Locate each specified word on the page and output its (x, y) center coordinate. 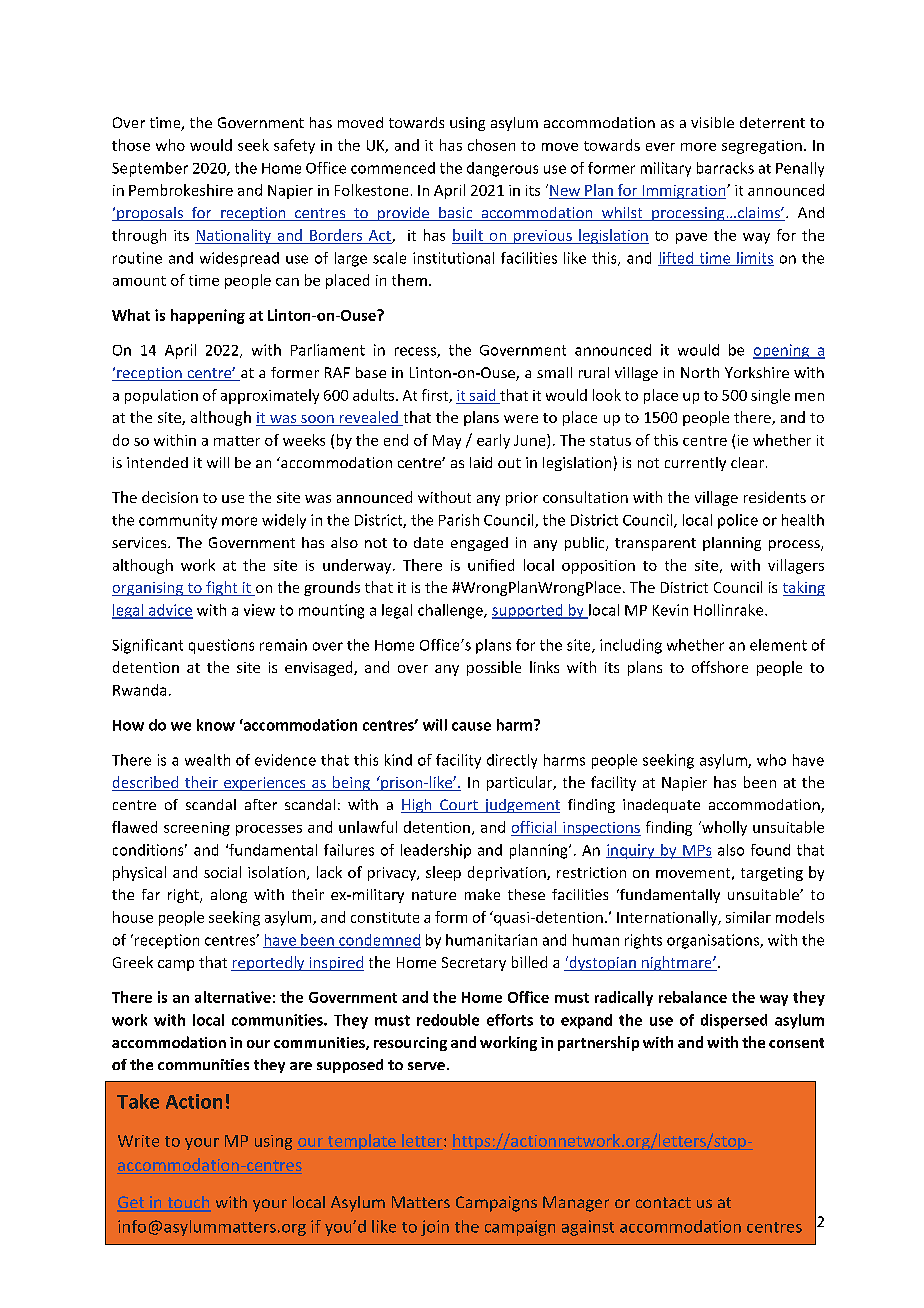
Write (138, 1141)
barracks (725, 168)
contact (663, 1202)
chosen (491, 145)
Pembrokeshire (181, 190)
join (435, 1228)
